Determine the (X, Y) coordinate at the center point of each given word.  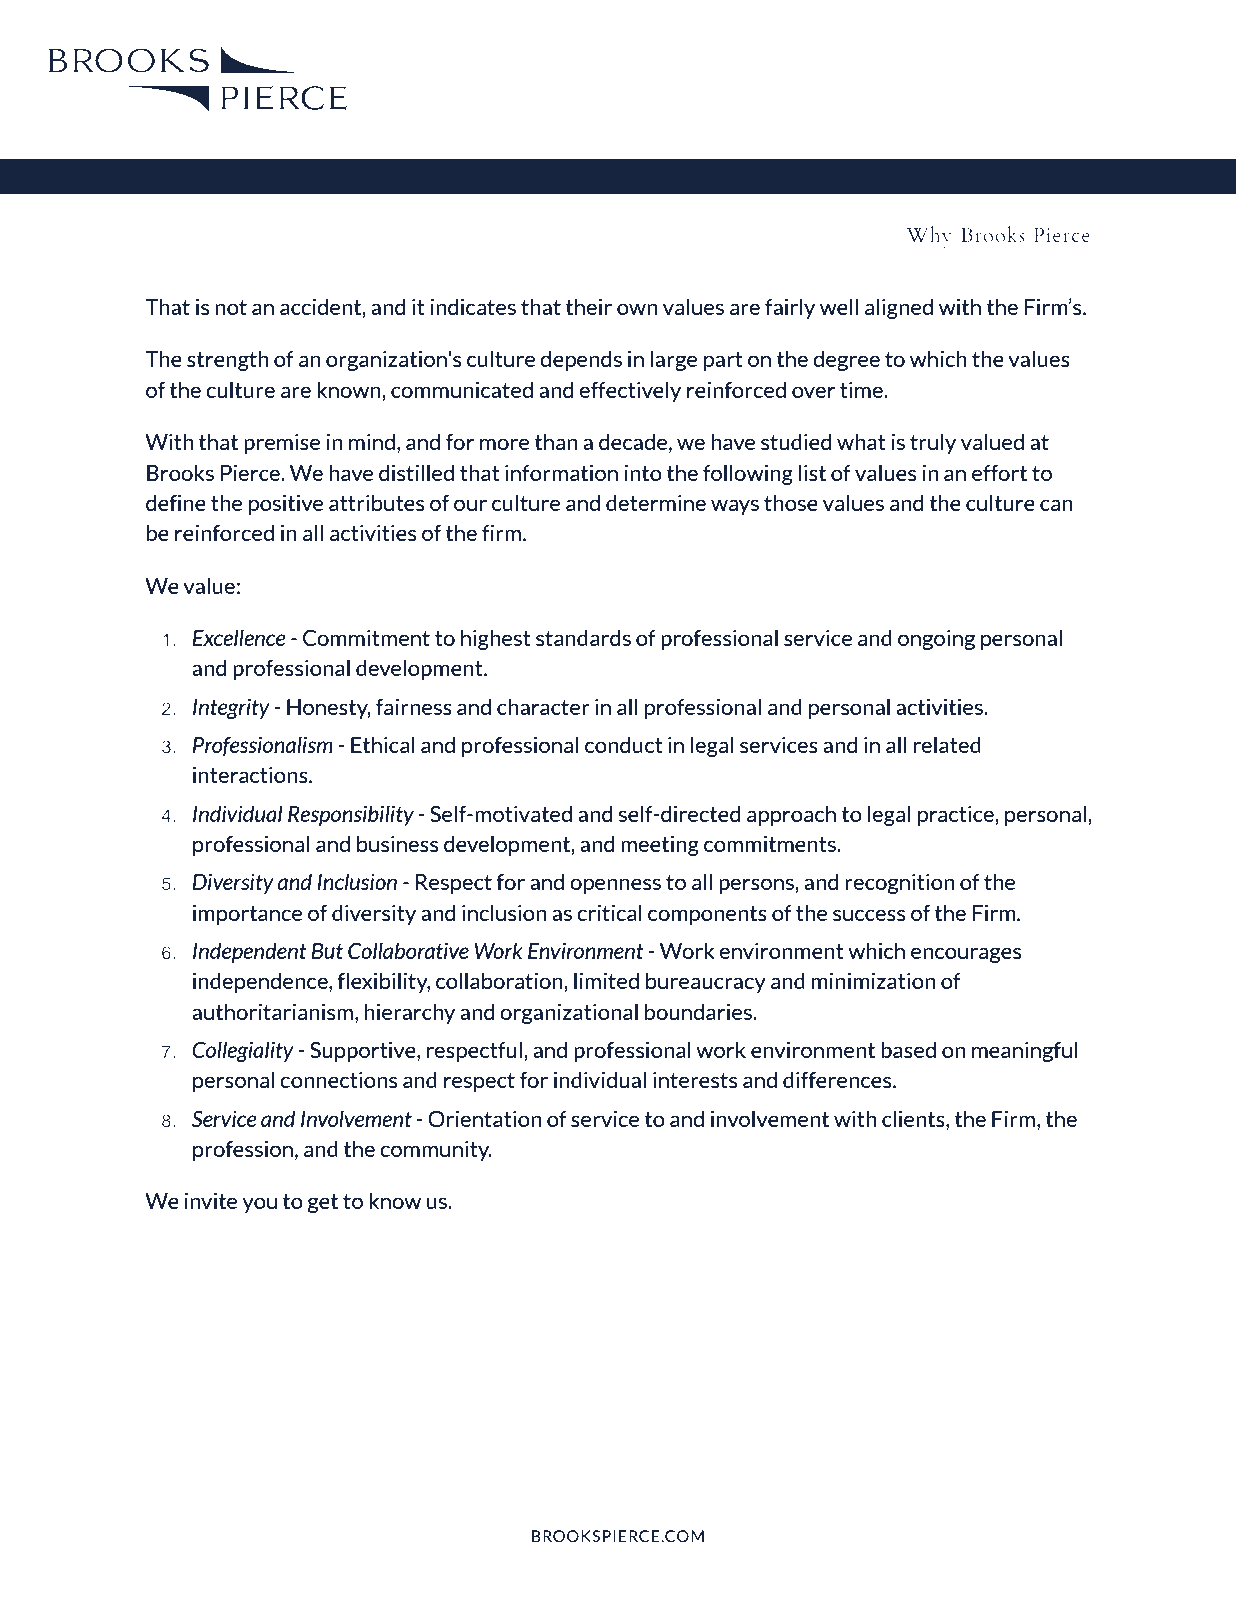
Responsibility (351, 815)
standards (583, 637)
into (643, 472)
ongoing (936, 639)
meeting (660, 845)
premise (282, 443)
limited (606, 980)
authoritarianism (274, 1011)
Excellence (238, 637)
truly (933, 443)
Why (929, 237)
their (588, 306)
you (259, 1205)
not (231, 307)
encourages (966, 955)
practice (957, 815)
